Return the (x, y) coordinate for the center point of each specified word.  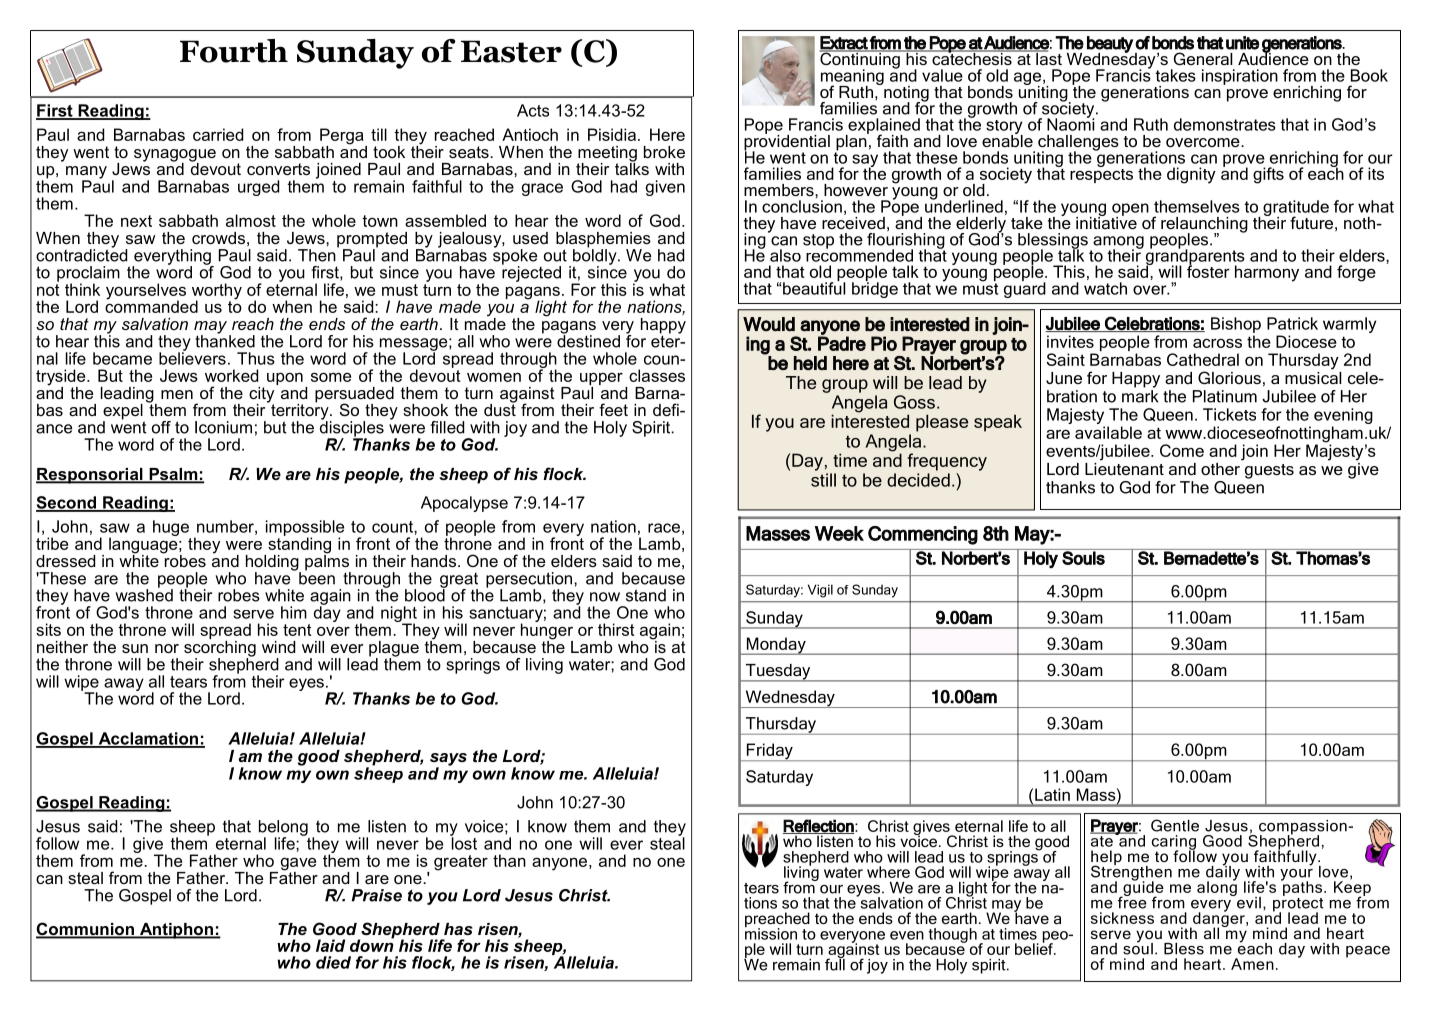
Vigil (820, 591)
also (785, 255)
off (161, 427)
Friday (769, 752)
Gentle (1175, 825)
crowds (218, 238)
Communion (86, 930)
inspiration (1240, 77)
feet (613, 409)
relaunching (1204, 226)
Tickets (1229, 414)
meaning (852, 78)
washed (144, 594)
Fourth (234, 51)
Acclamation (148, 739)
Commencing (923, 535)
